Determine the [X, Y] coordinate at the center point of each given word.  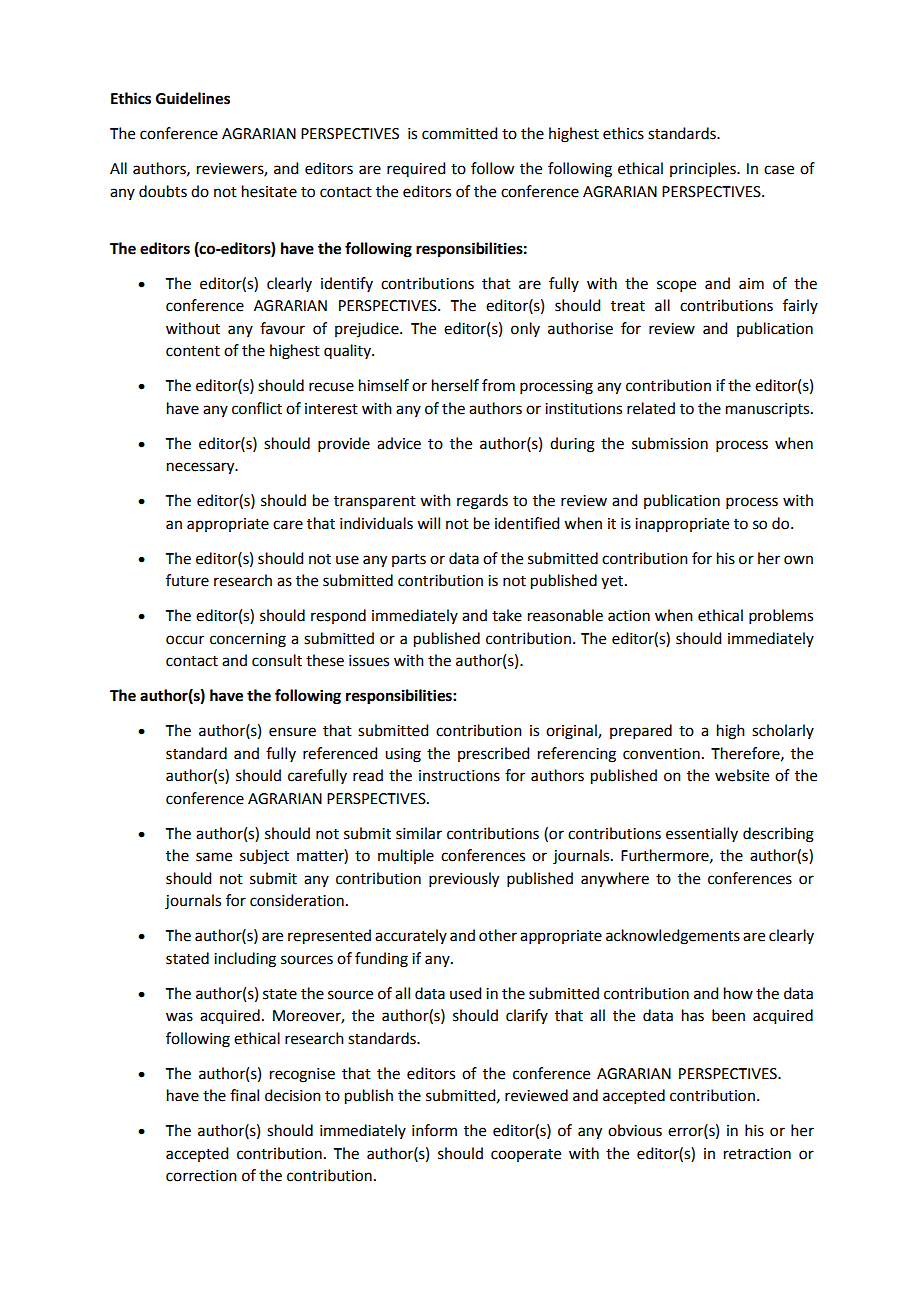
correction [201, 1176]
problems [781, 616]
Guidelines [193, 98]
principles [704, 169]
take [507, 615]
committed [459, 133]
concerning [248, 640]
